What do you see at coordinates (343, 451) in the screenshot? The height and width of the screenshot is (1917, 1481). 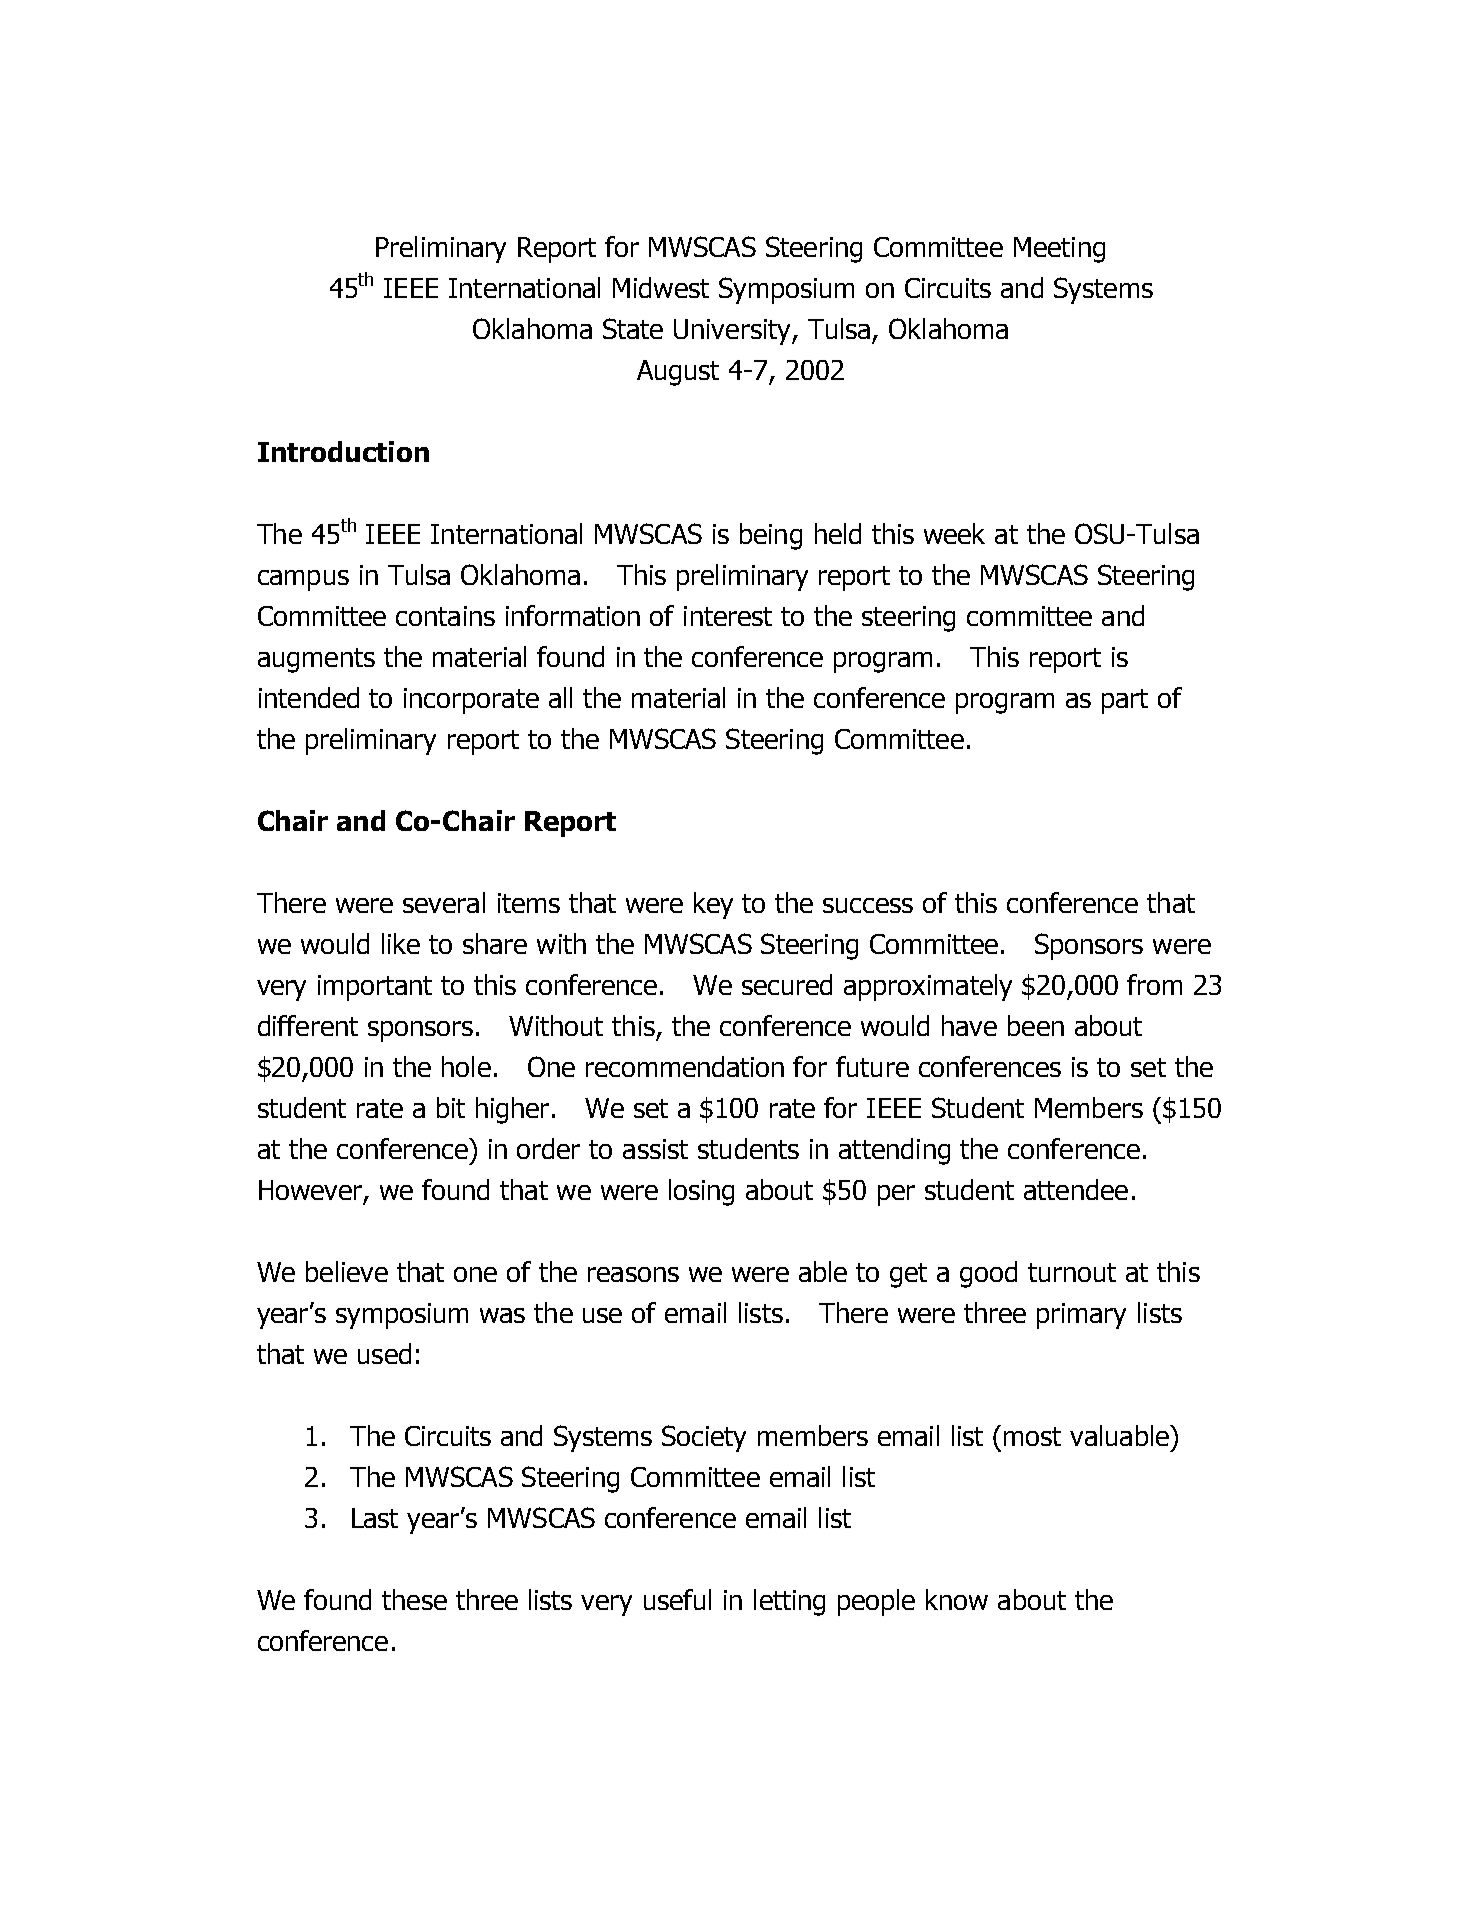 I see `Introduction` at bounding box center [343, 451].
